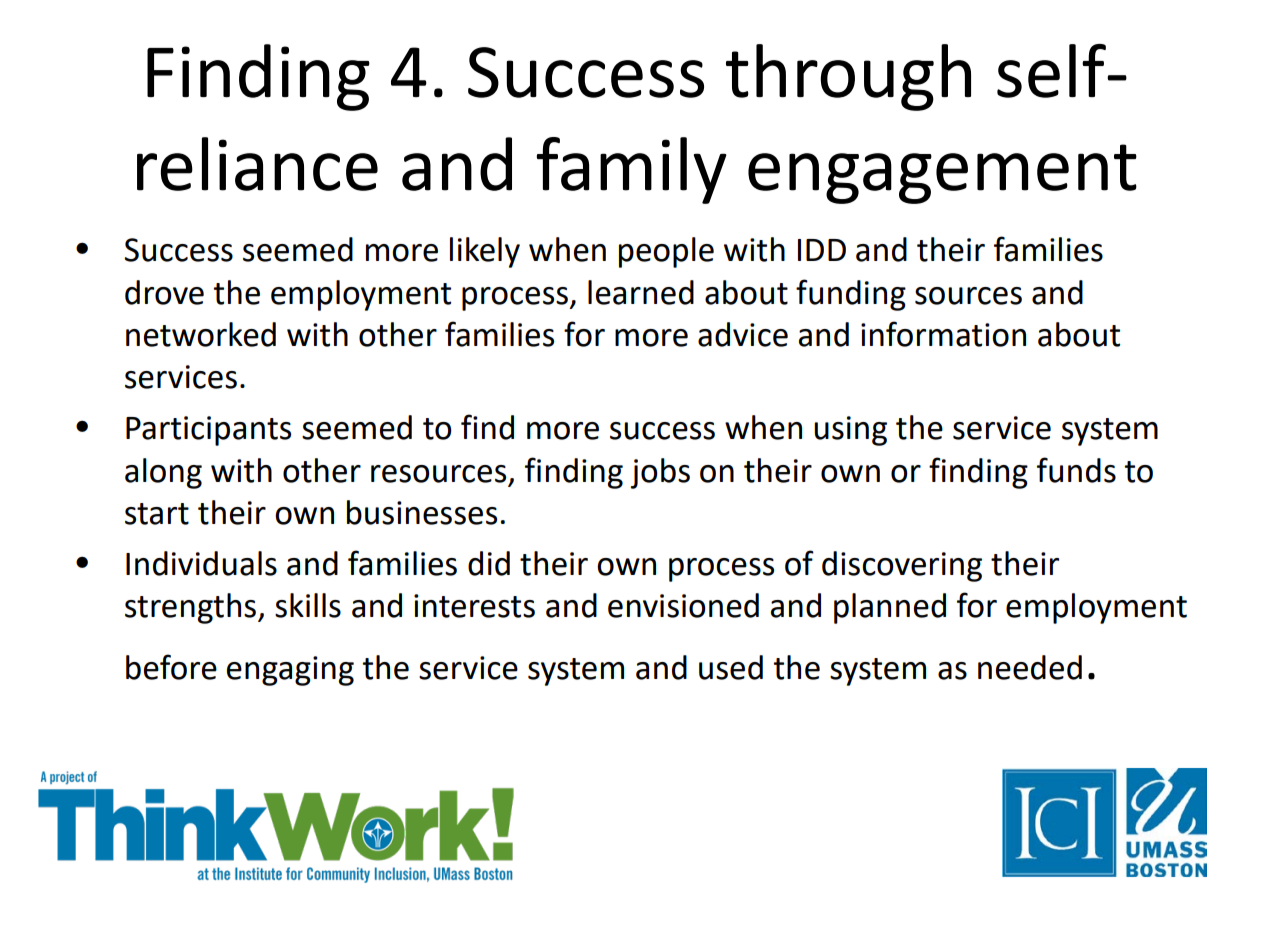  What do you see at coordinates (731, 667) in the document?
I see `used` at bounding box center [731, 667].
